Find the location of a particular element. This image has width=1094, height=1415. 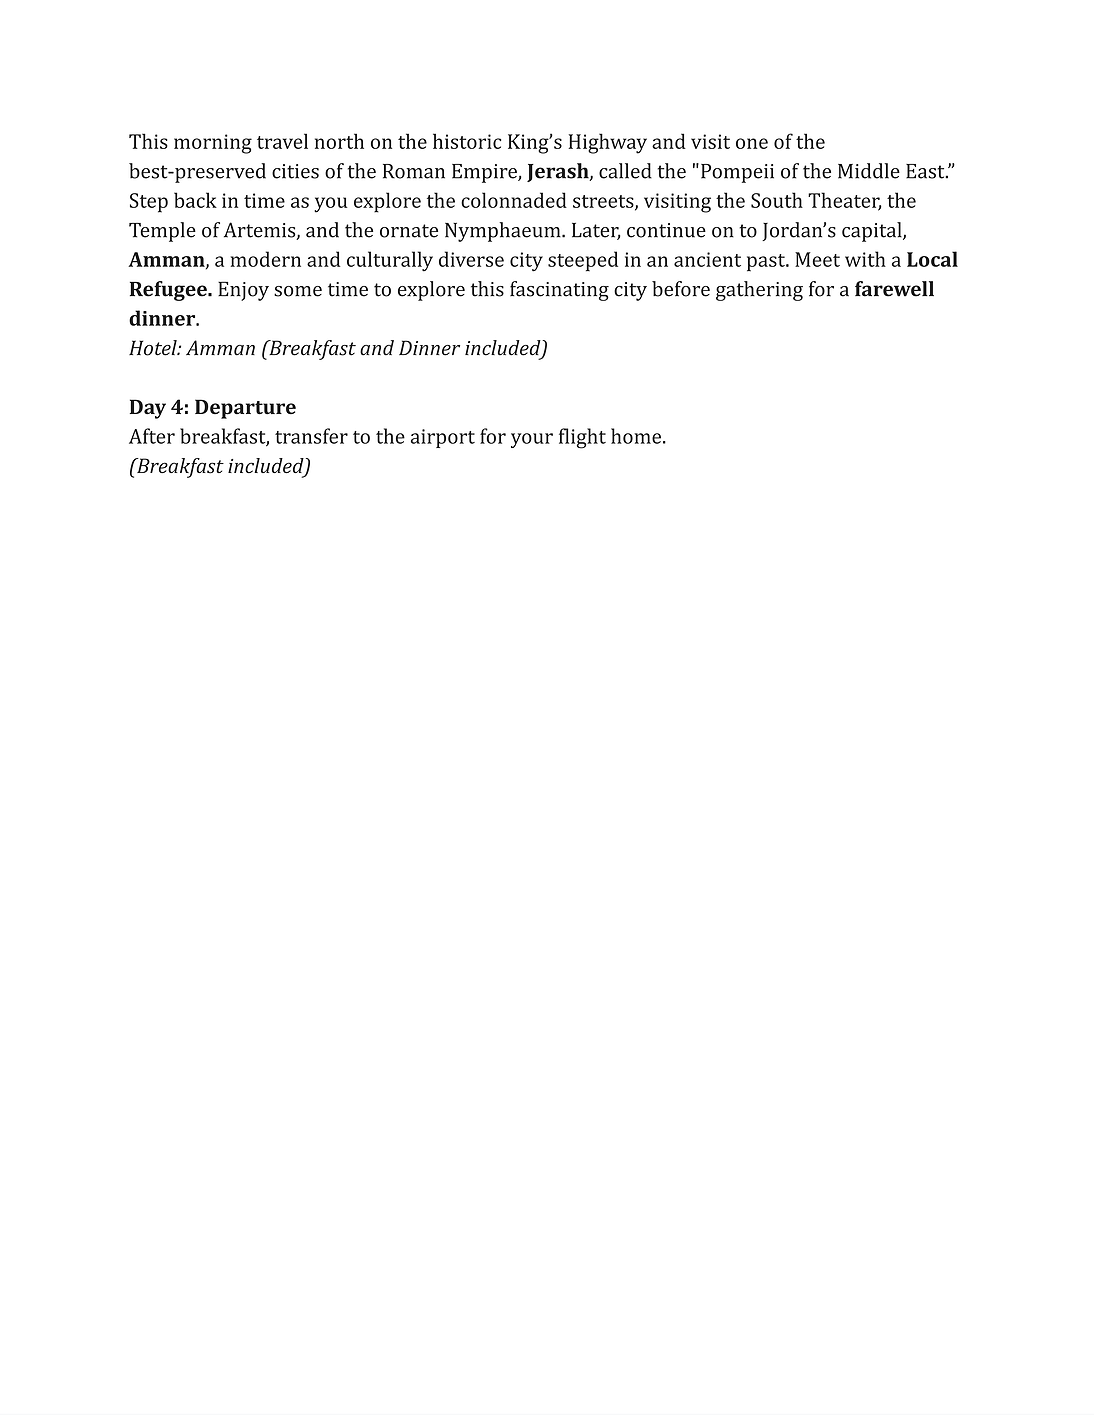

transfer is located at coordinates (311, 436).
